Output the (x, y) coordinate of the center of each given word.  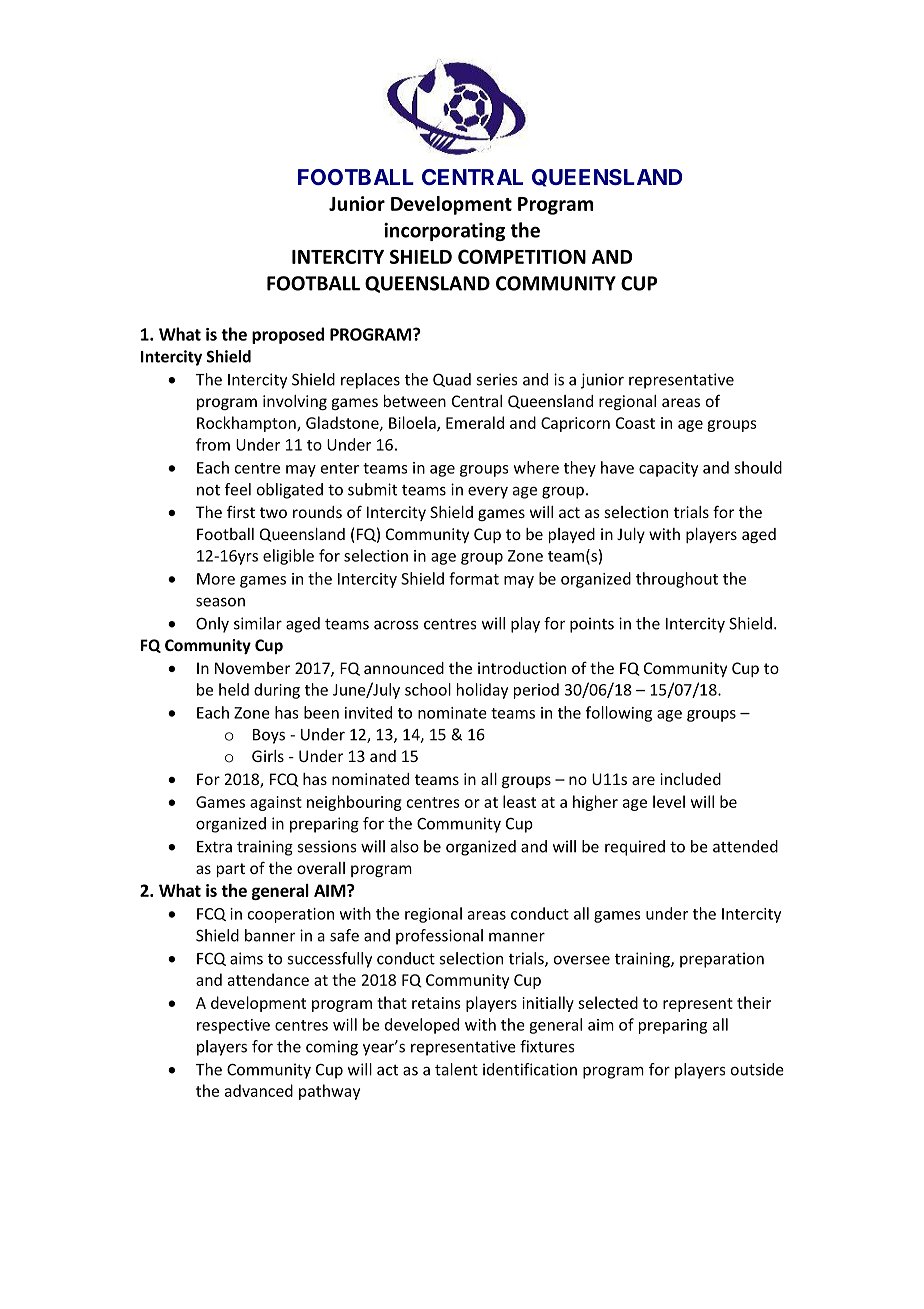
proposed (288, 335)
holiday (482, 691)
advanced (259, 1090)
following (619, 714)
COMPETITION (522, 256)
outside (757, 1069)
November (252, 668)
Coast (635, 423)
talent (456, 1069)
